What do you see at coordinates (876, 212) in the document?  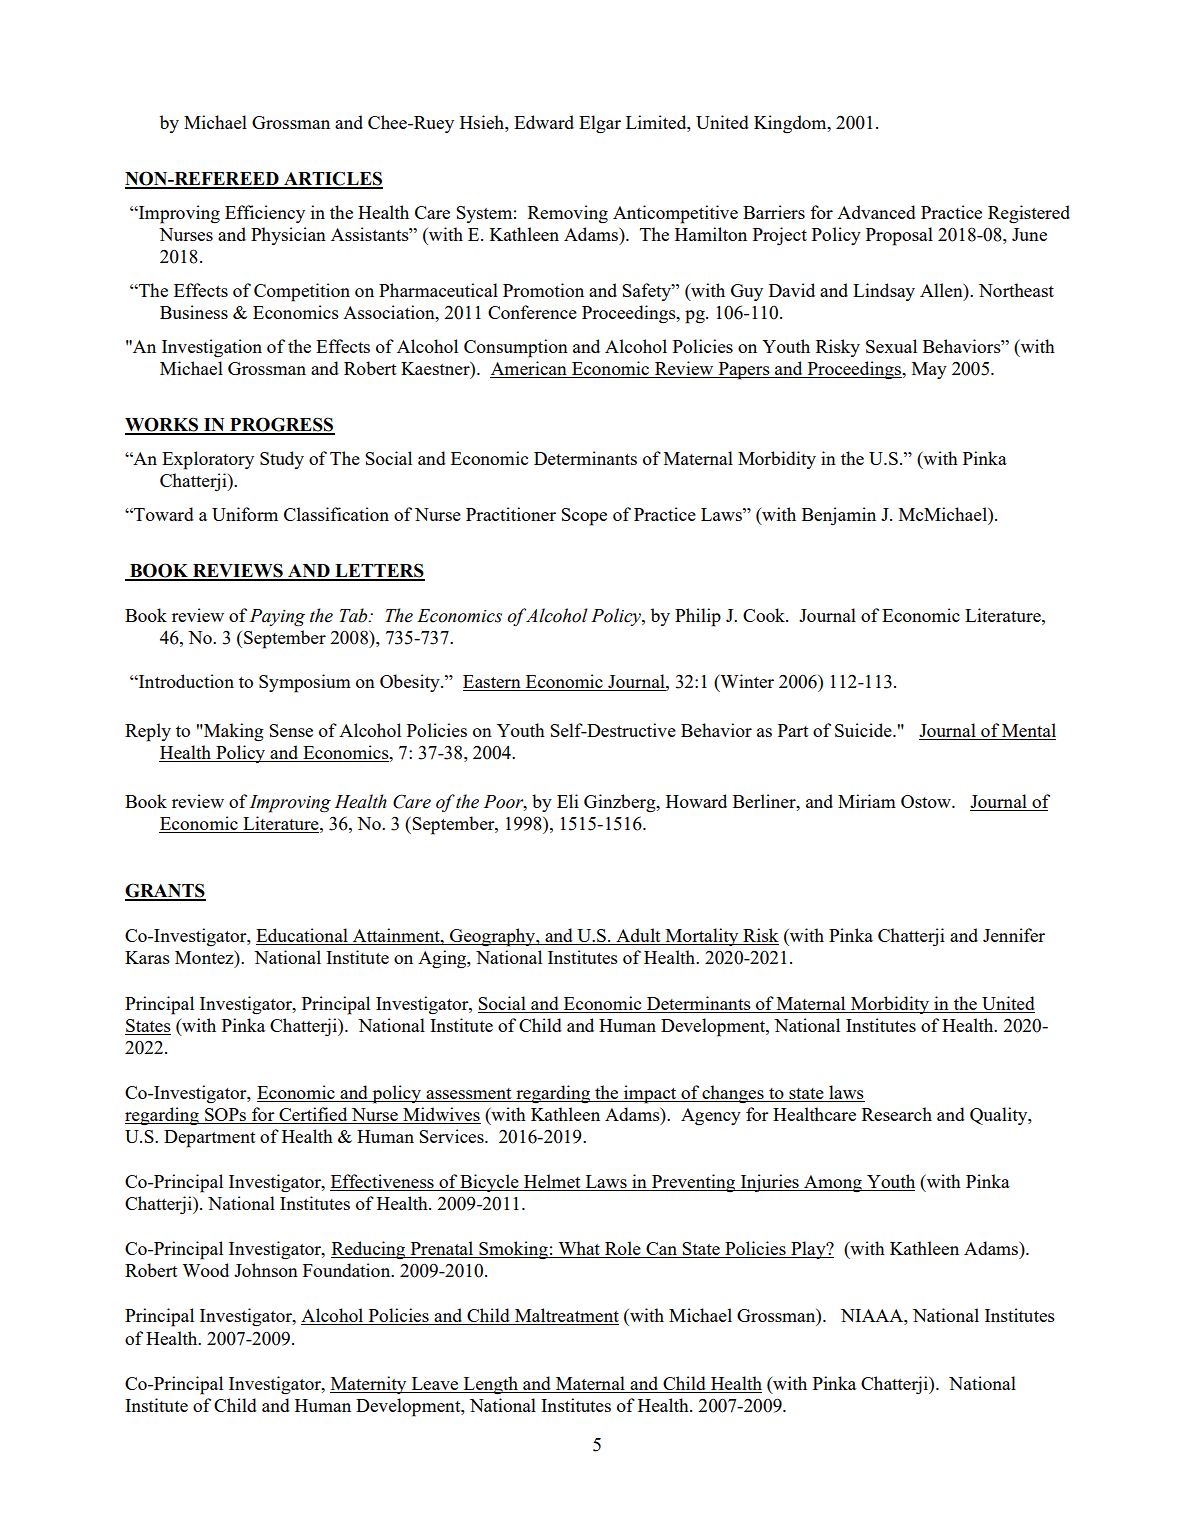 I see `Advanced` at bounding box center [876, 212].
